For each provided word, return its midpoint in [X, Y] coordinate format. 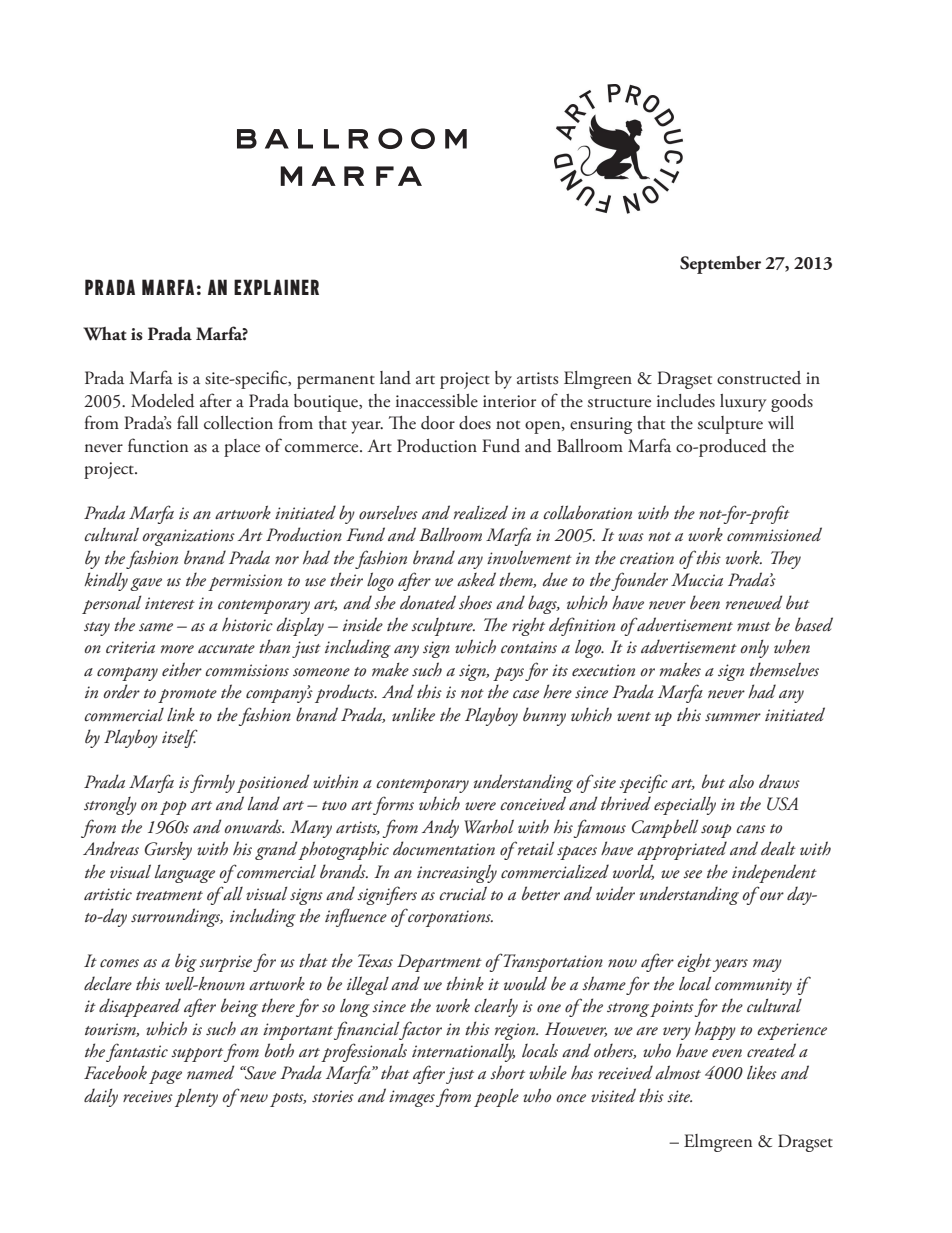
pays [508, 674]
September [720, 265]
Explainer [276, 287]
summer [733, 717]
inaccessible [437, 401]
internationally [463, 1052]
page [165, 1077]
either [182, 669]
